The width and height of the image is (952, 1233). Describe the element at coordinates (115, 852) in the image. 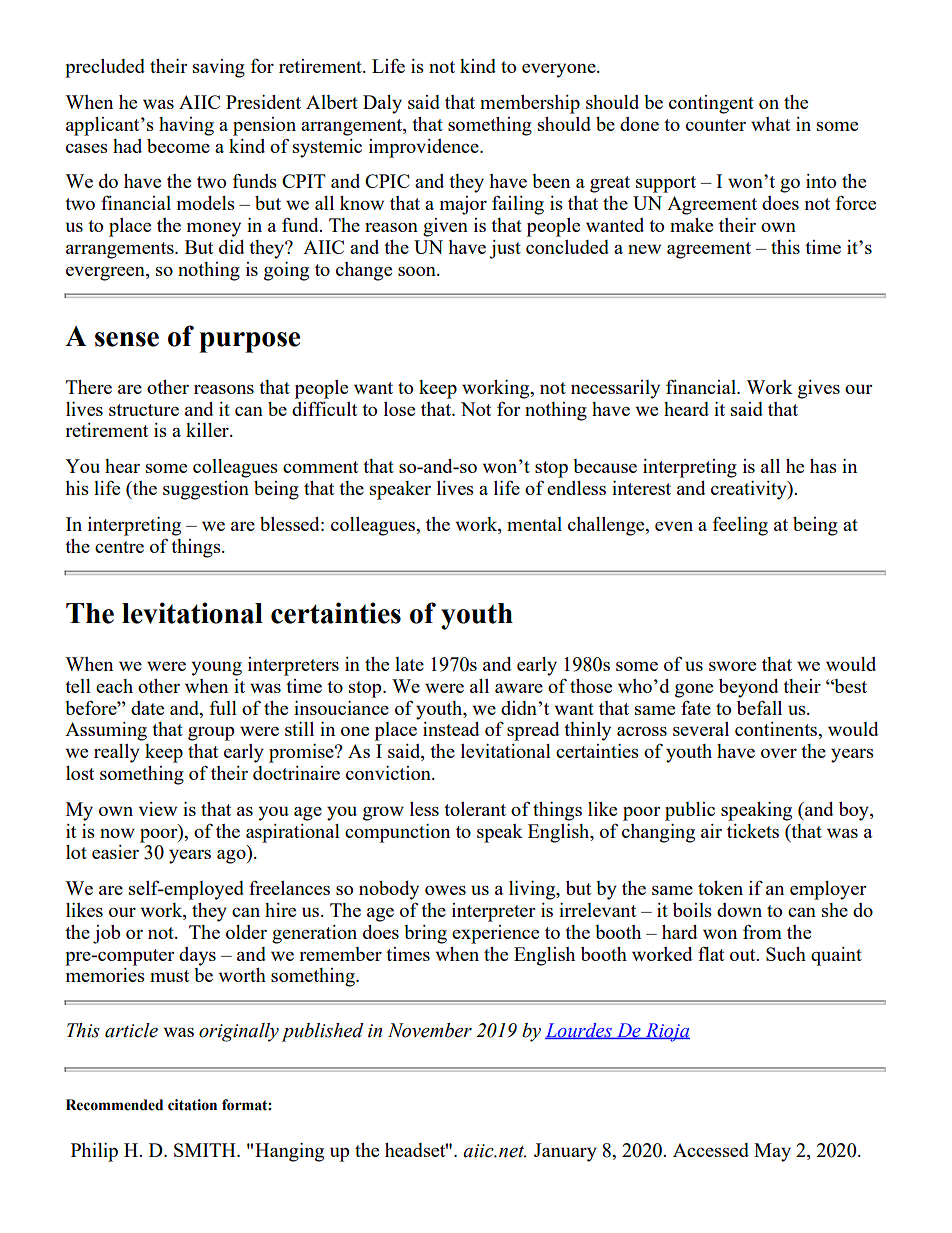

I see `easier` at that location.
